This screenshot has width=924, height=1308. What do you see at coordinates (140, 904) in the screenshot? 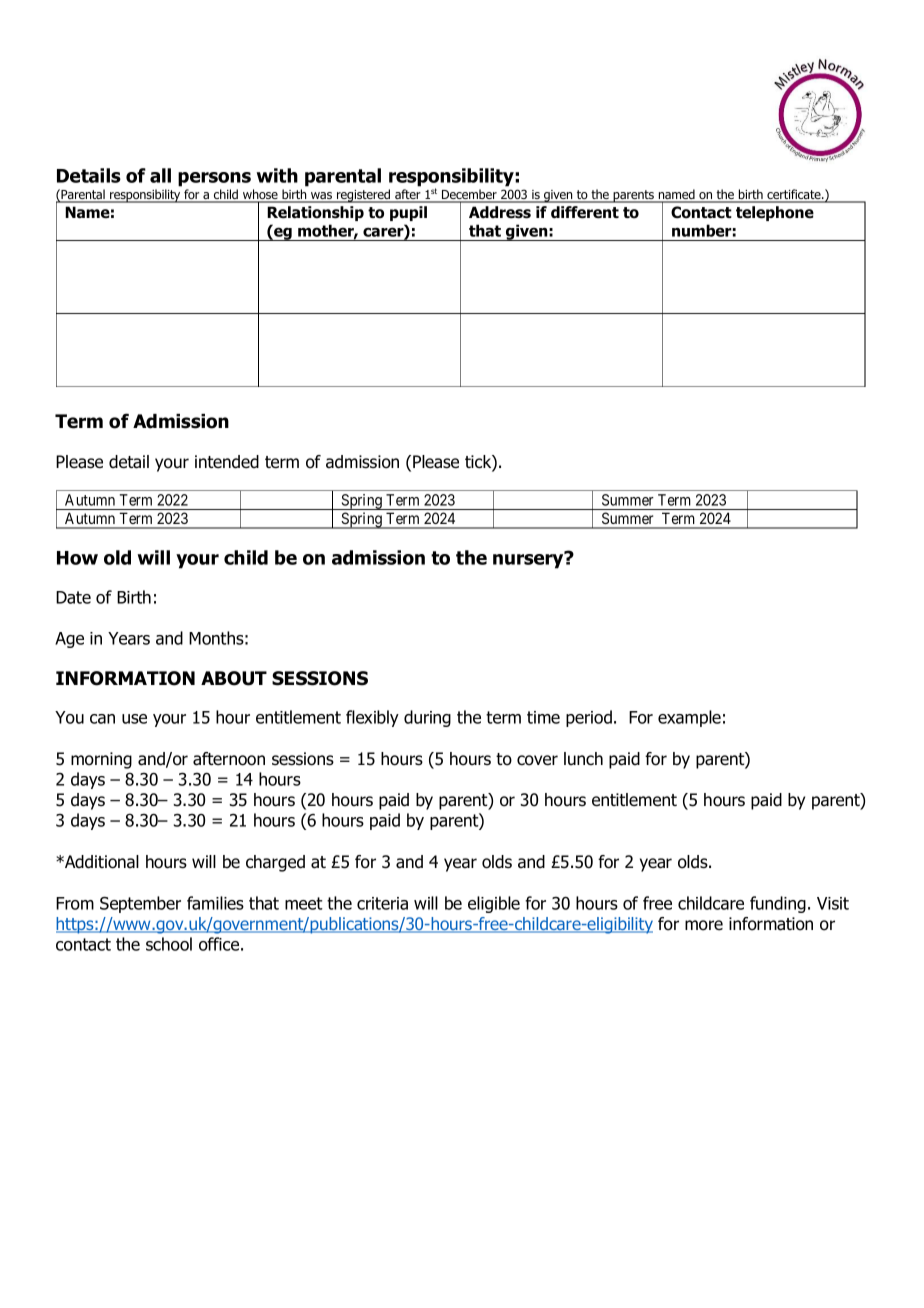
I see `September` at bounding box center [140, 904].
